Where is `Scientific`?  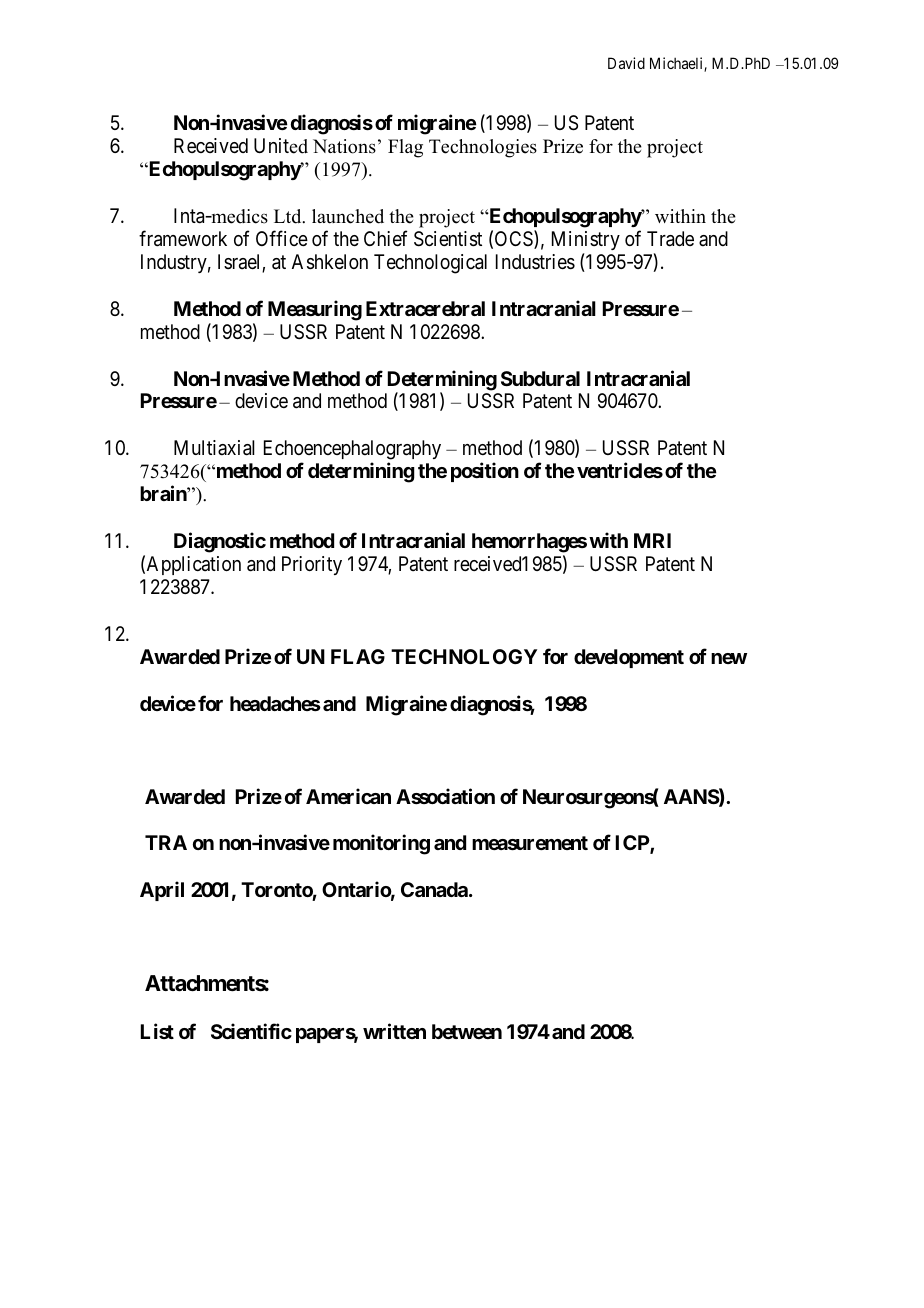 Scientific is located at coordinates (251, 1031).
